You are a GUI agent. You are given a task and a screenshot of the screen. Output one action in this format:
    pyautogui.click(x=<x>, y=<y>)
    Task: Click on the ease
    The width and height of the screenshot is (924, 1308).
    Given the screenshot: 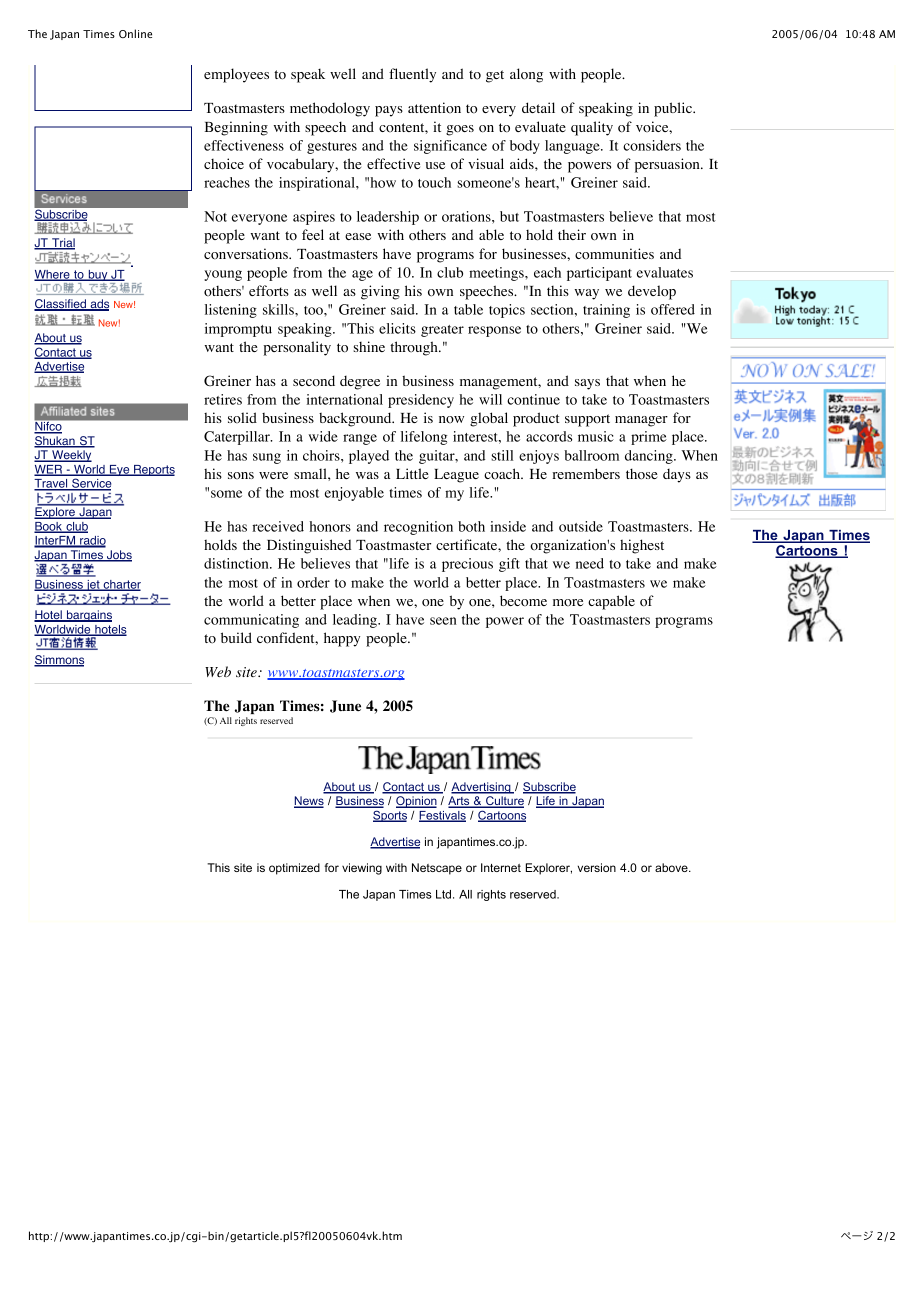 What is the action you would take?
    pyautogui.click(x=358, y=236)
